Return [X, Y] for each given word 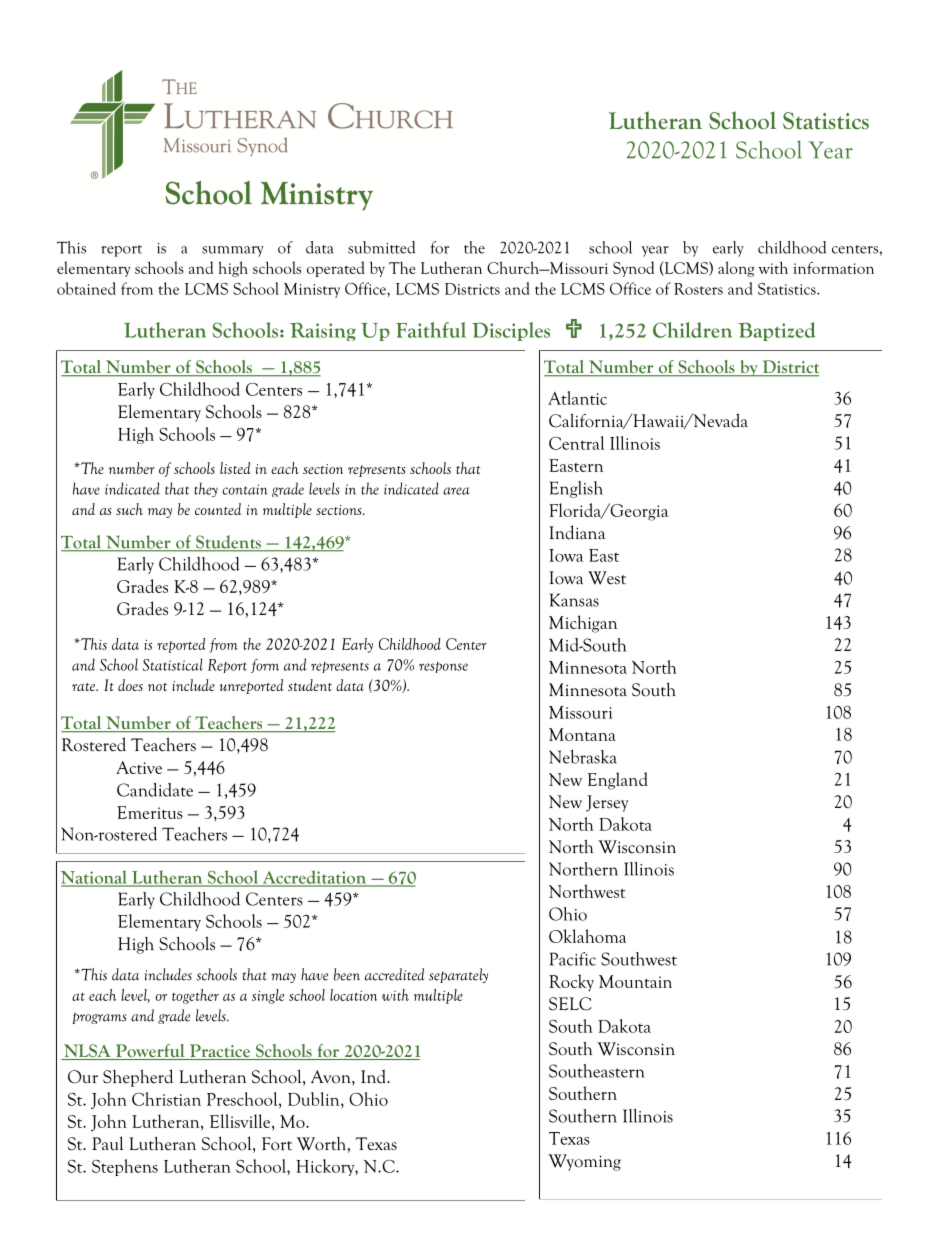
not [157, 687]
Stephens [125, 1167]
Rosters [698, 289]
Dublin [315, 1099]
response [443, 667]
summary [233, 251]
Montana [582, 734]
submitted [381, 247]
